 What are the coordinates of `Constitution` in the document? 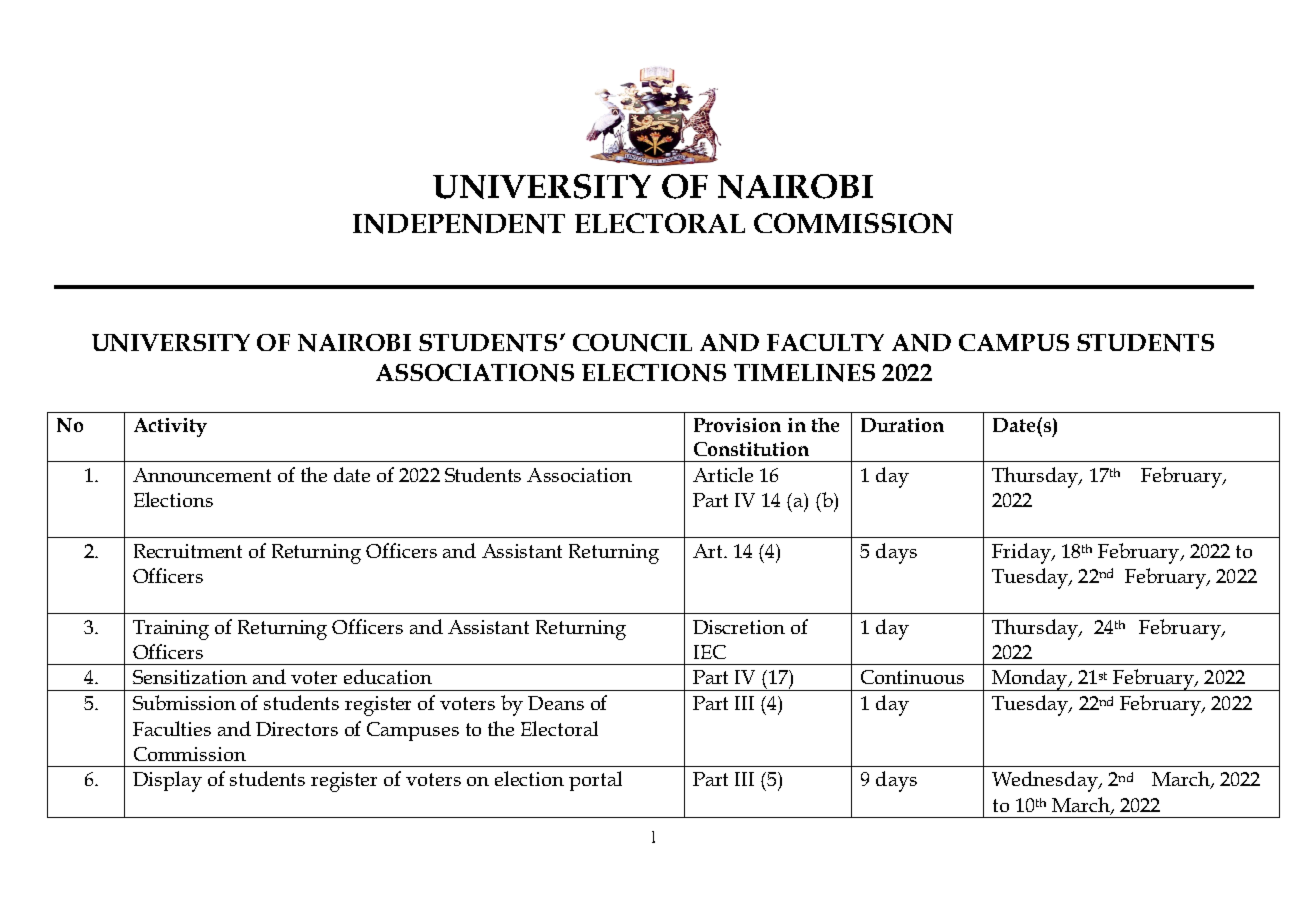 It's located at (751, 449).
